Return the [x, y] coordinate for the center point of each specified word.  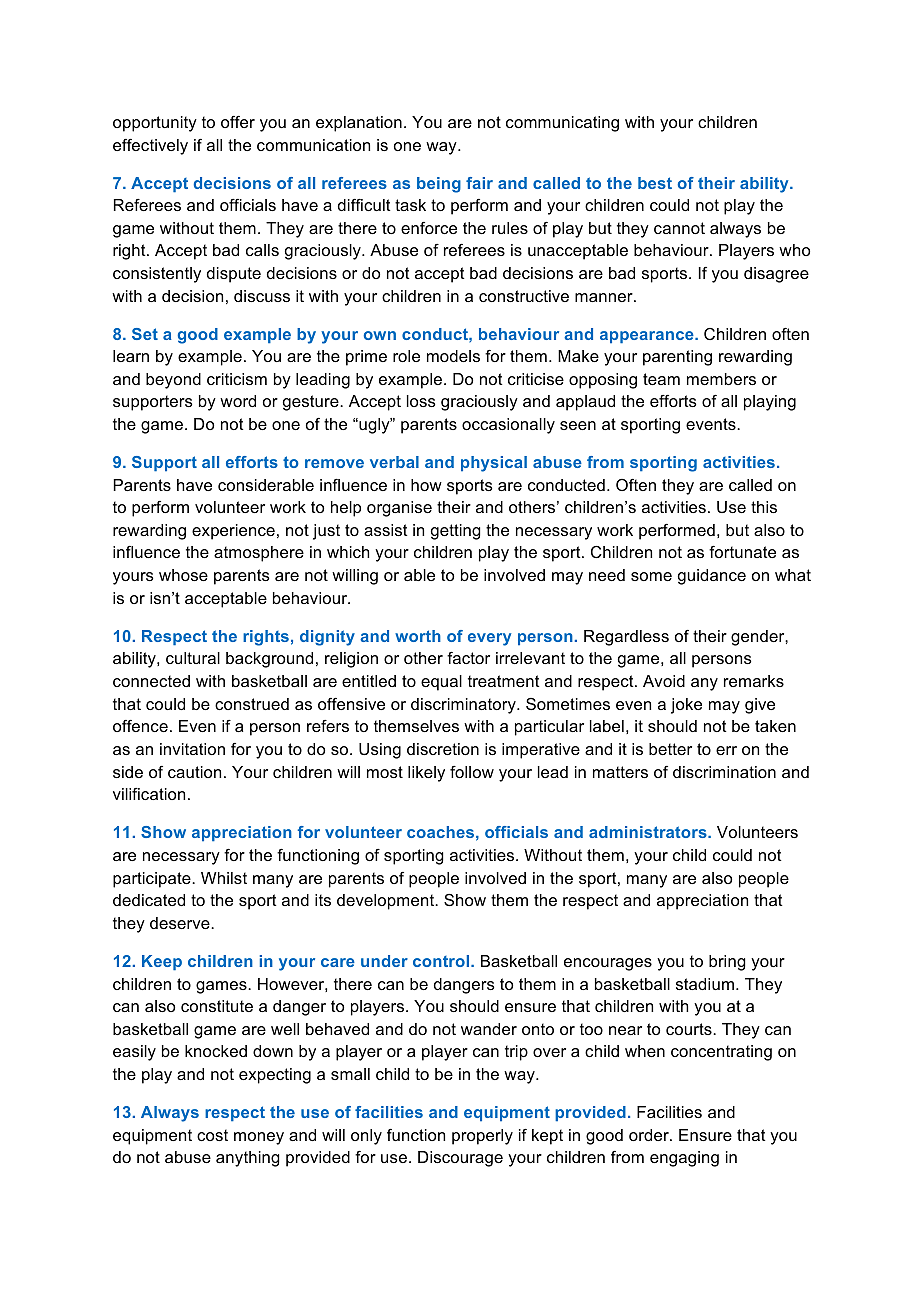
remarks [754, 681]
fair [479, 183]
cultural [193, 658]
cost [212, 1135]
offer [238, 122]
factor [468, 658]
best [655, 183]
